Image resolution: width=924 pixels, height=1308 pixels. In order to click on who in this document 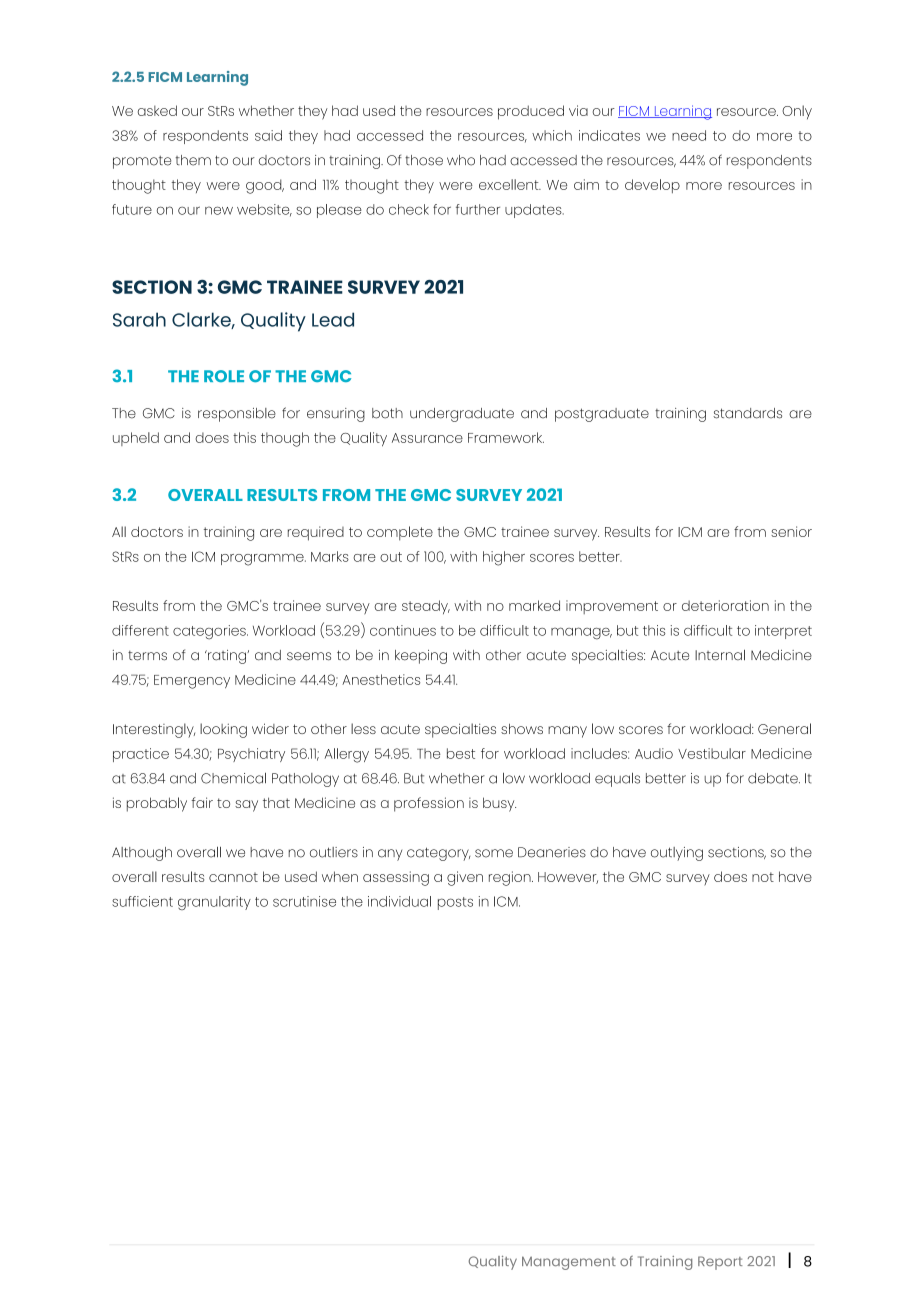, I will do `click(461, 160)`.
